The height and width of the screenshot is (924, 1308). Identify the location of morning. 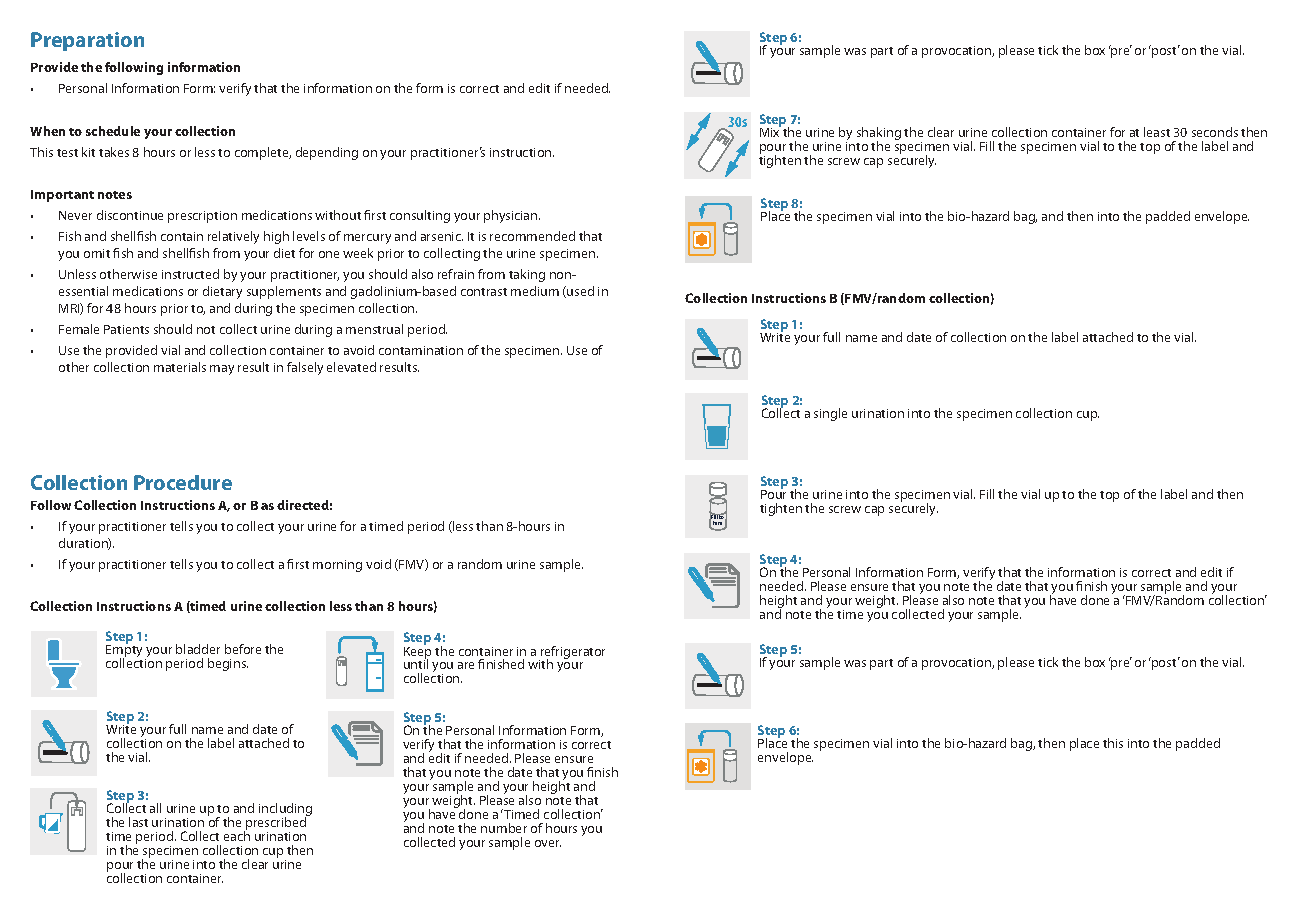
(337, 566).
